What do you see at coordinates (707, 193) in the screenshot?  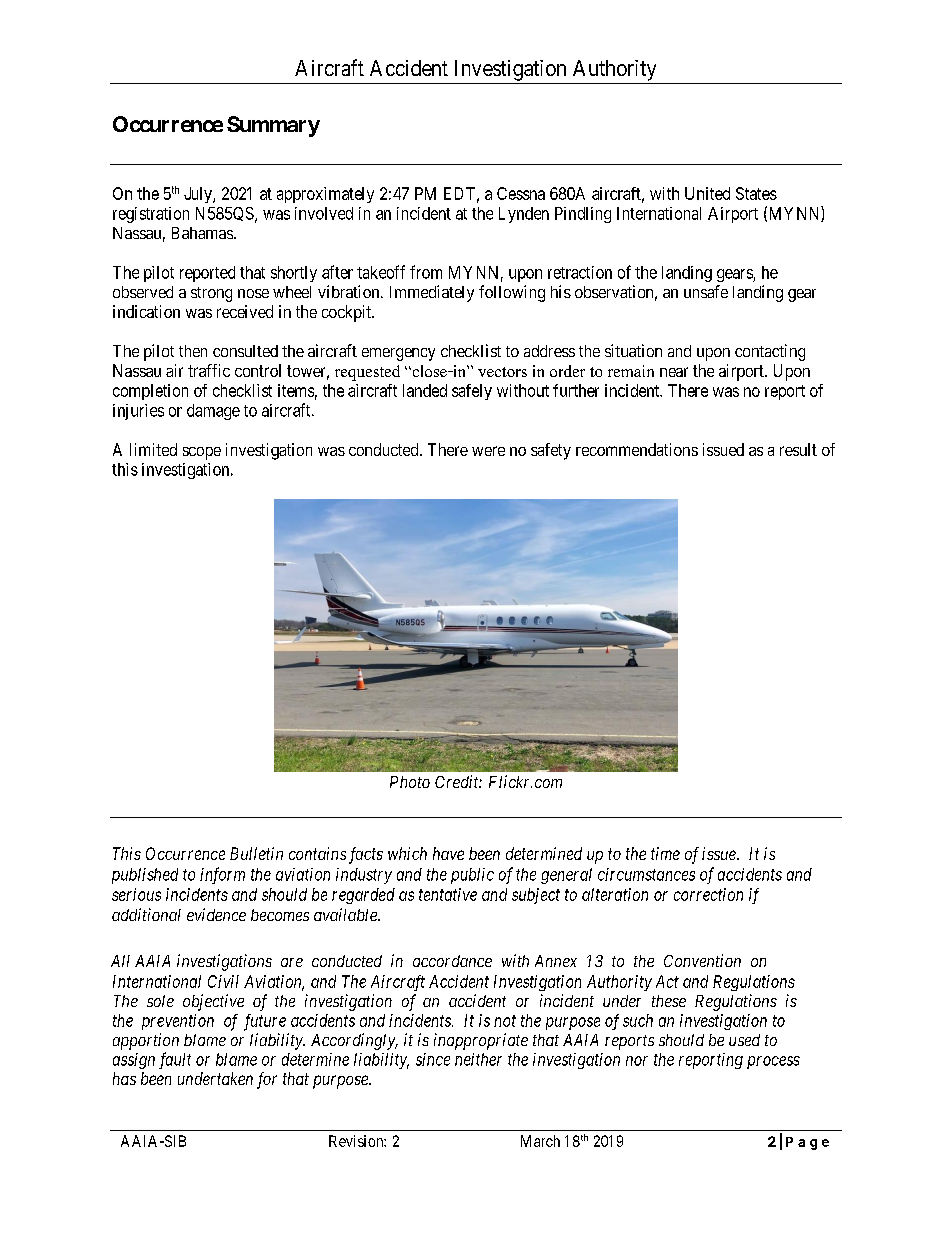 I see `United` at bounding box center [707, 193].
